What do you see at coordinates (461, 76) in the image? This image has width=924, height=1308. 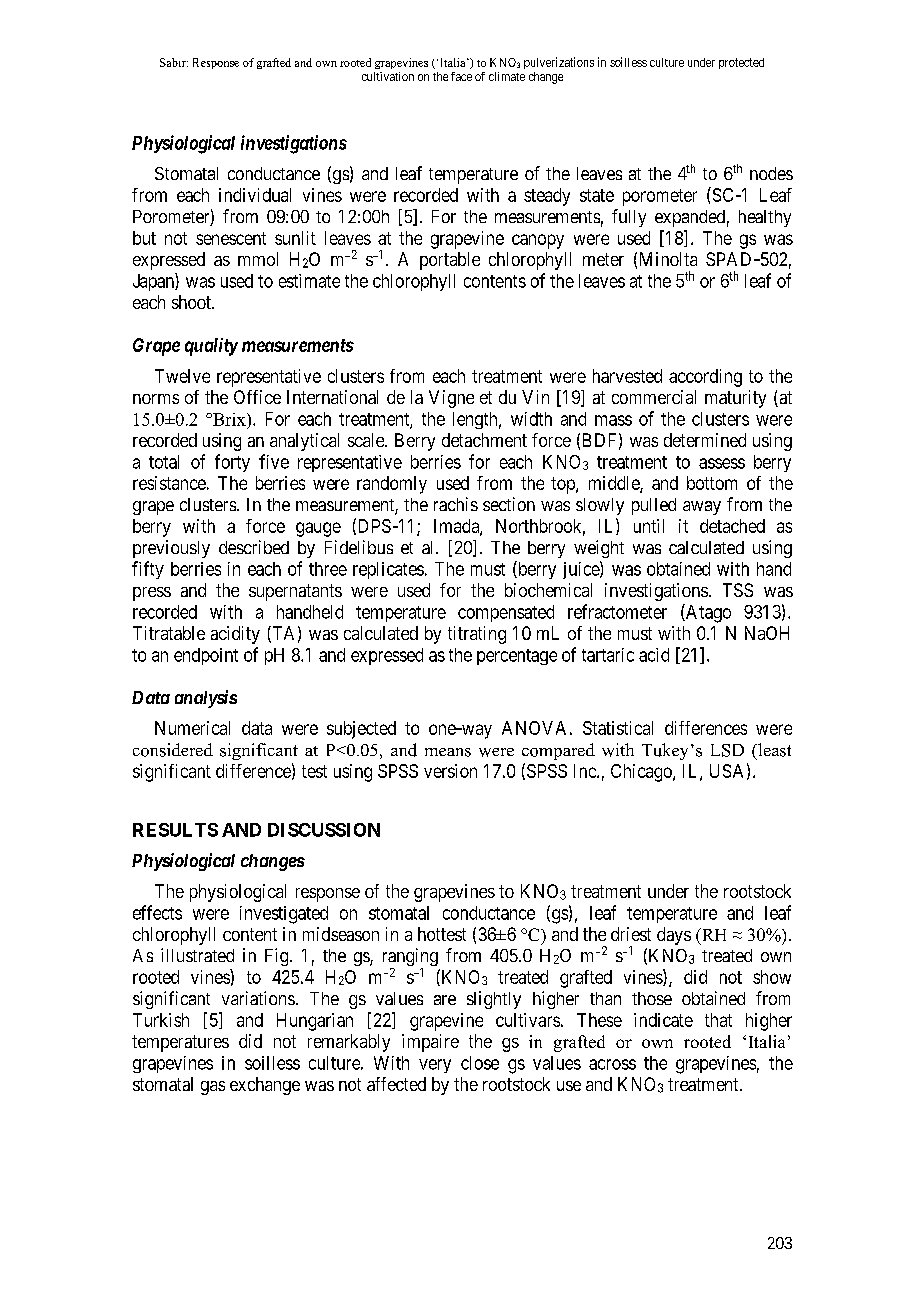 I see `face` at bounding box center [461, 76].
